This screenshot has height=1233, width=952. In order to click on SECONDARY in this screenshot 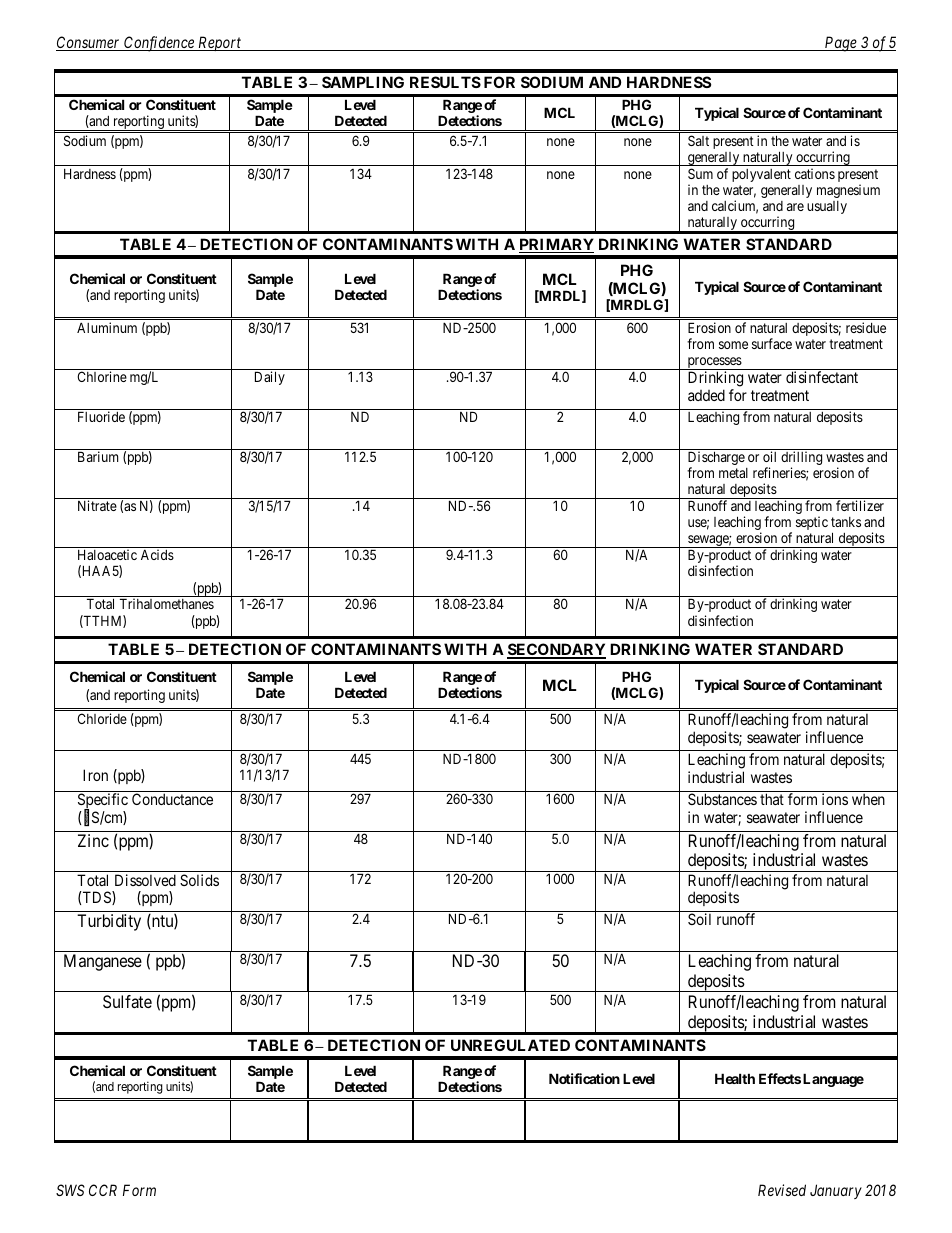, I will do `click(556, 650)`.
